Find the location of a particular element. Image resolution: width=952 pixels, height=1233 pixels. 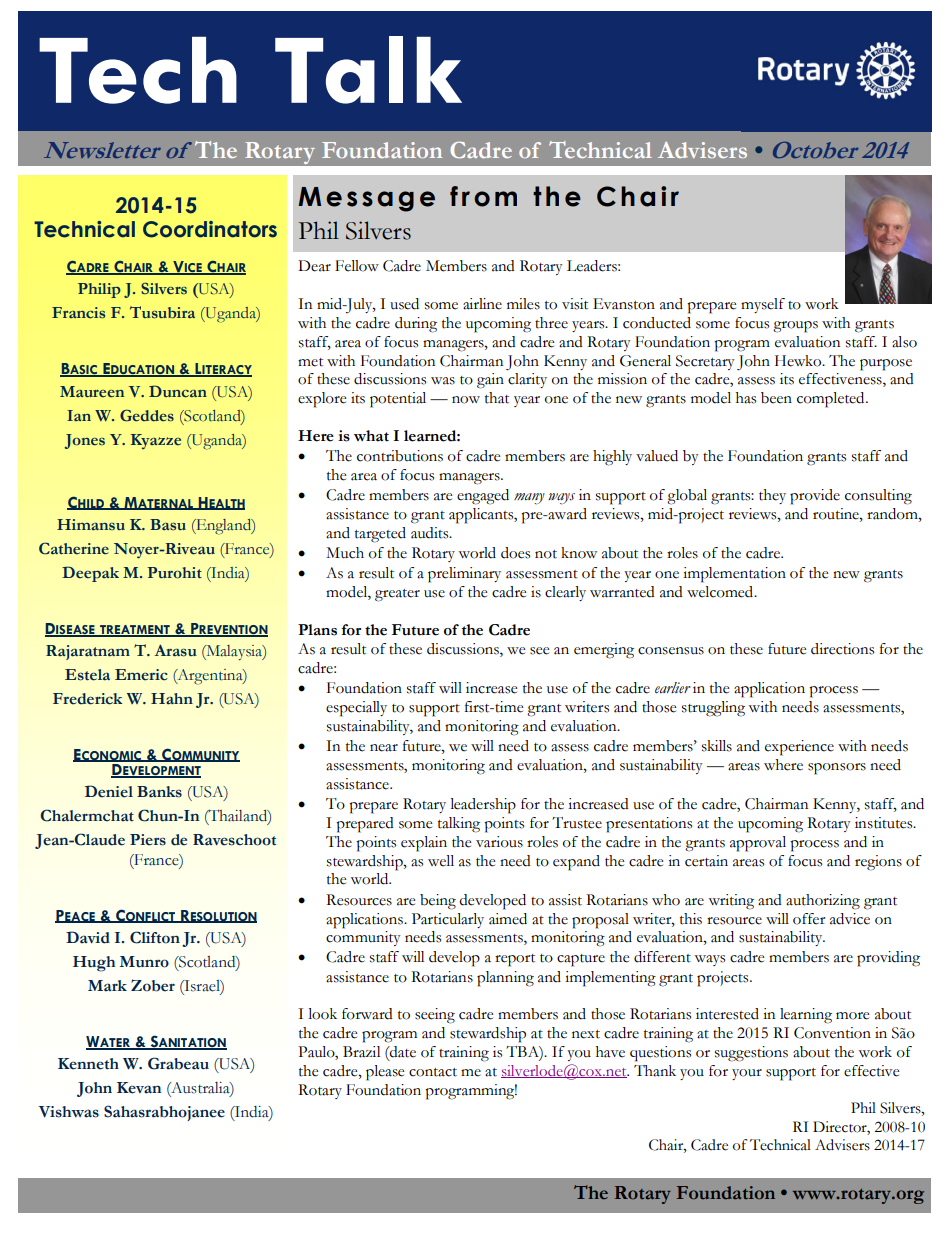

various is located at coordinates (499, 842).
